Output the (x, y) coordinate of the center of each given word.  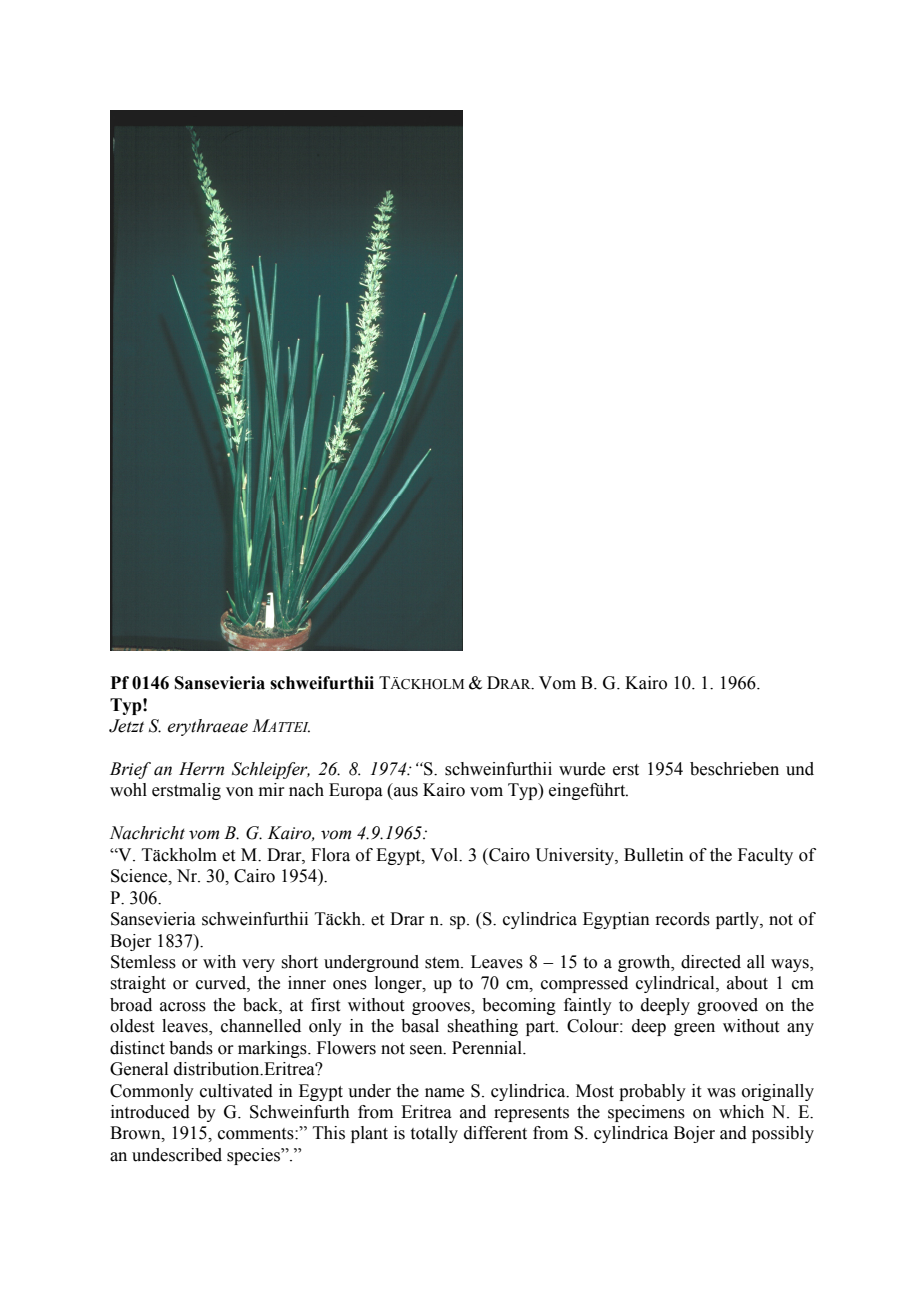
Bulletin (654, 855)
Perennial (488, 1048)
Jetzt (126, 726)
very (258, 965)
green (694, 1029)
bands (191, 1048)
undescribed (177, 1155)
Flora (330, 855)
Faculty (765, 856)
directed (711, 962)
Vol (445, 855)
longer (399, 984)
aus (406, 792)
